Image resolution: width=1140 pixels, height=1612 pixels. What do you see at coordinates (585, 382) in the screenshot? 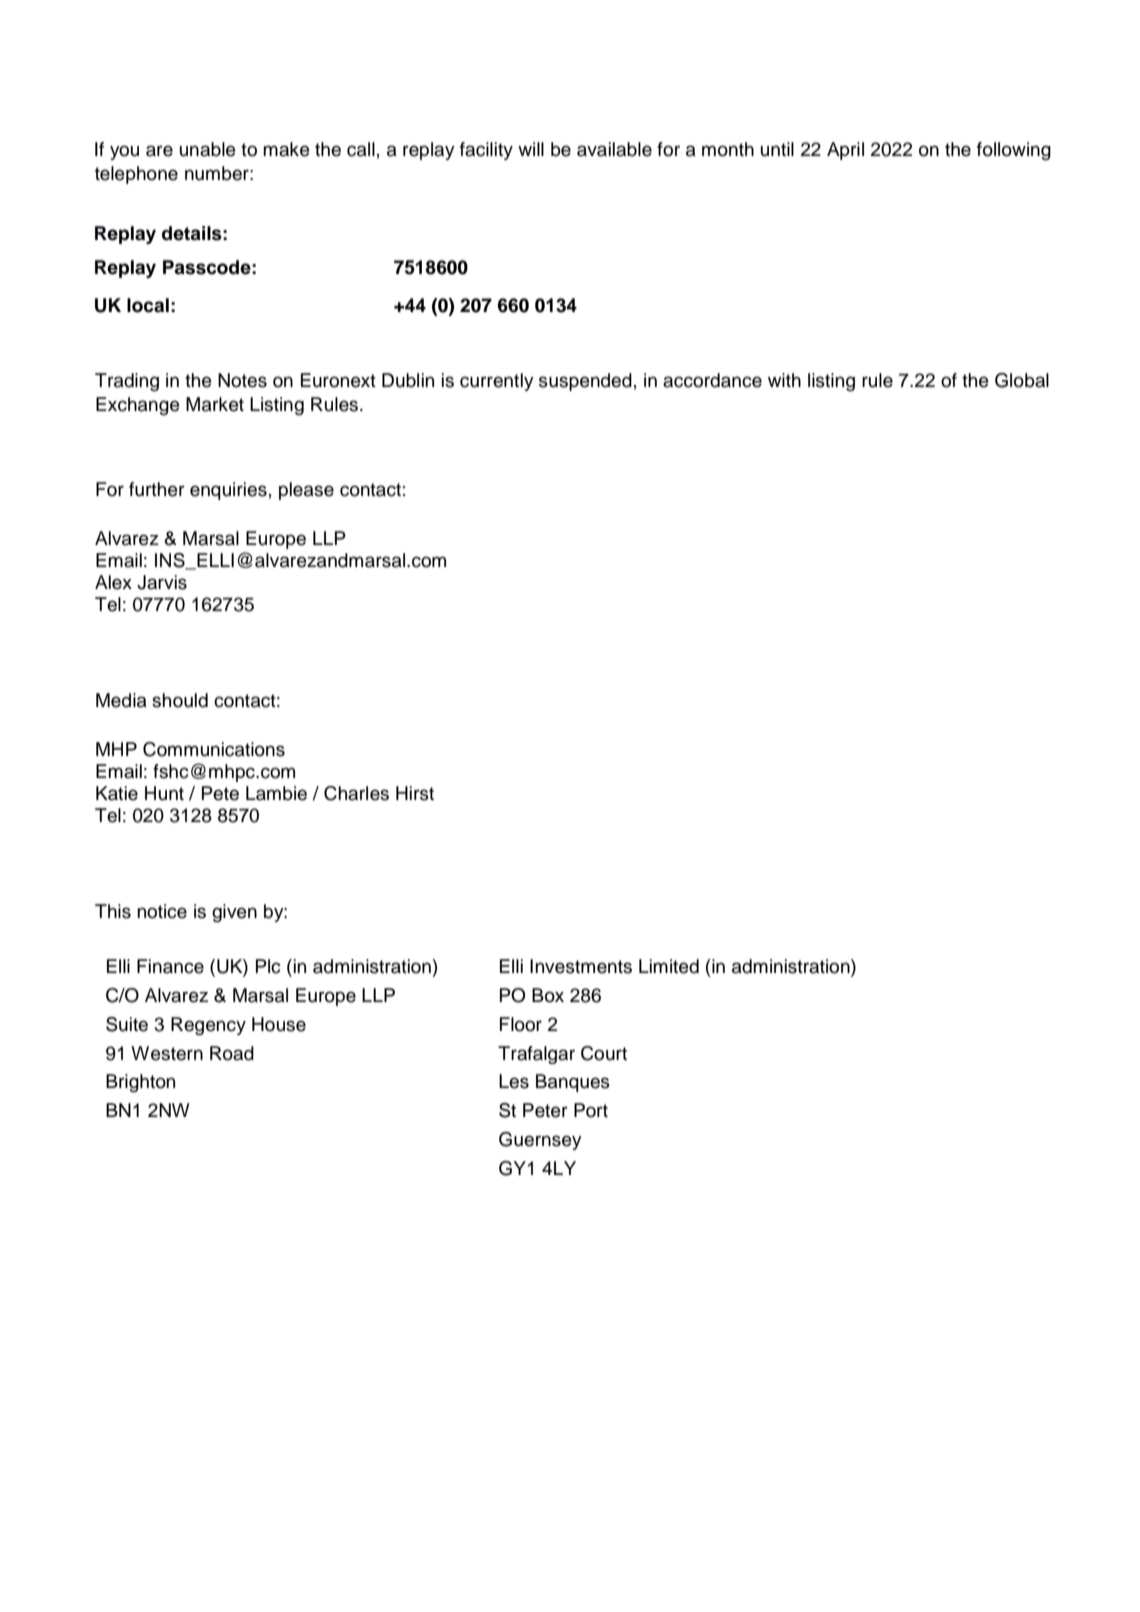
I see `suspended` at bounding box center [585, 382].
